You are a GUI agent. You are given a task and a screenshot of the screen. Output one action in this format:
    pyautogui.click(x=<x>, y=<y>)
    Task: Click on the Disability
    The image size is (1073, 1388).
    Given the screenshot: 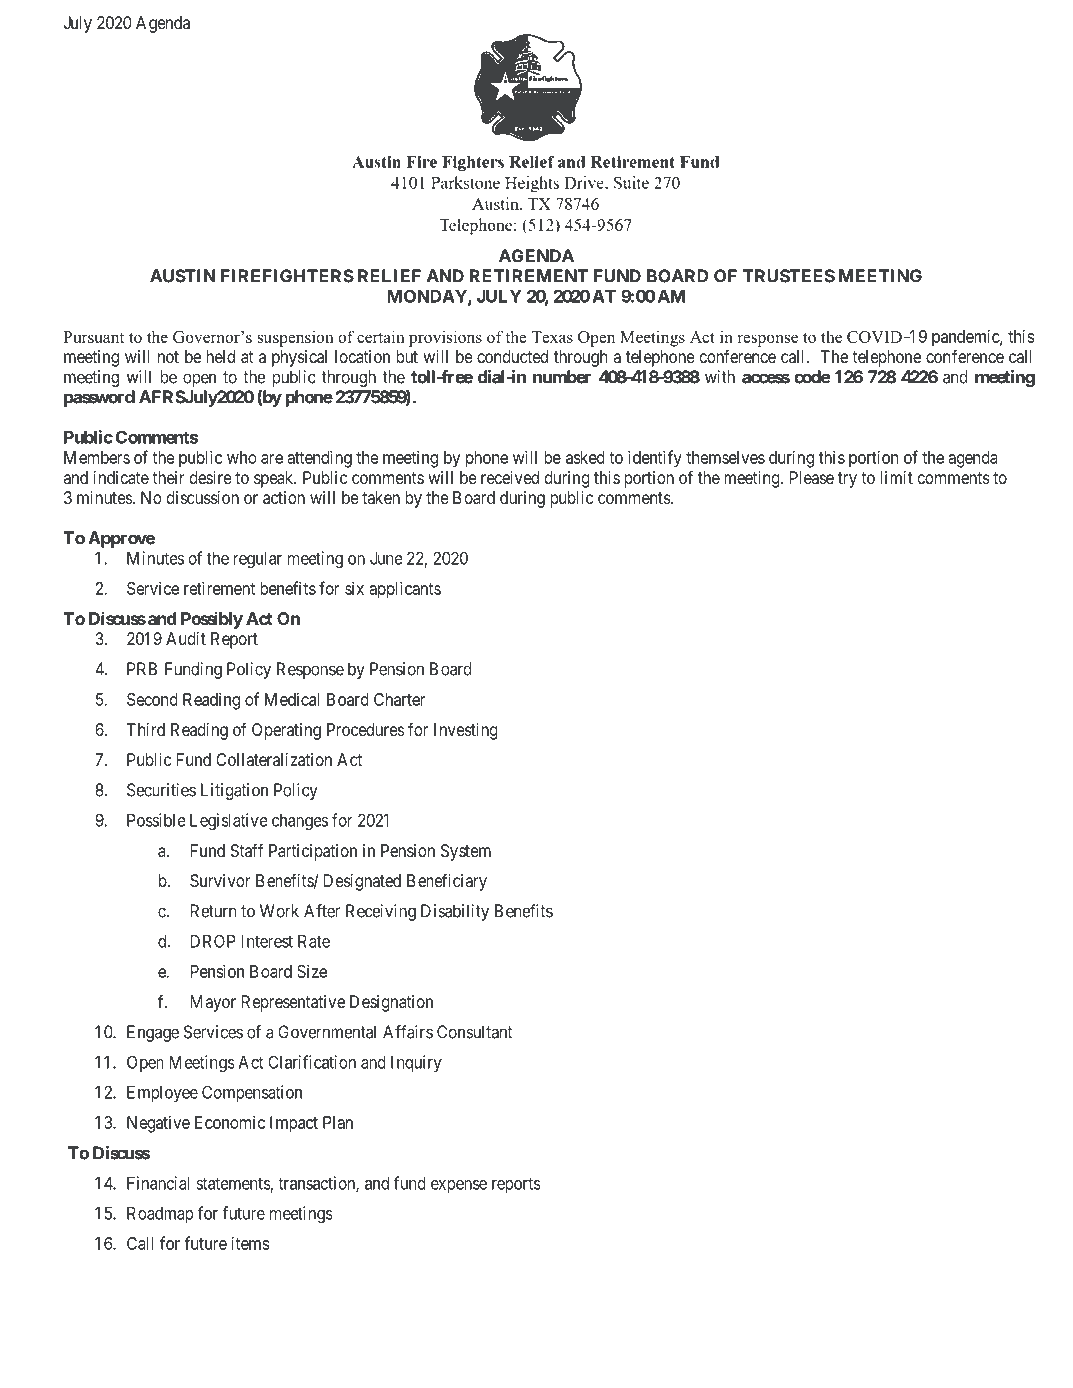 What is the action you would take?
    pyautogui.click(x=455, y=912)
